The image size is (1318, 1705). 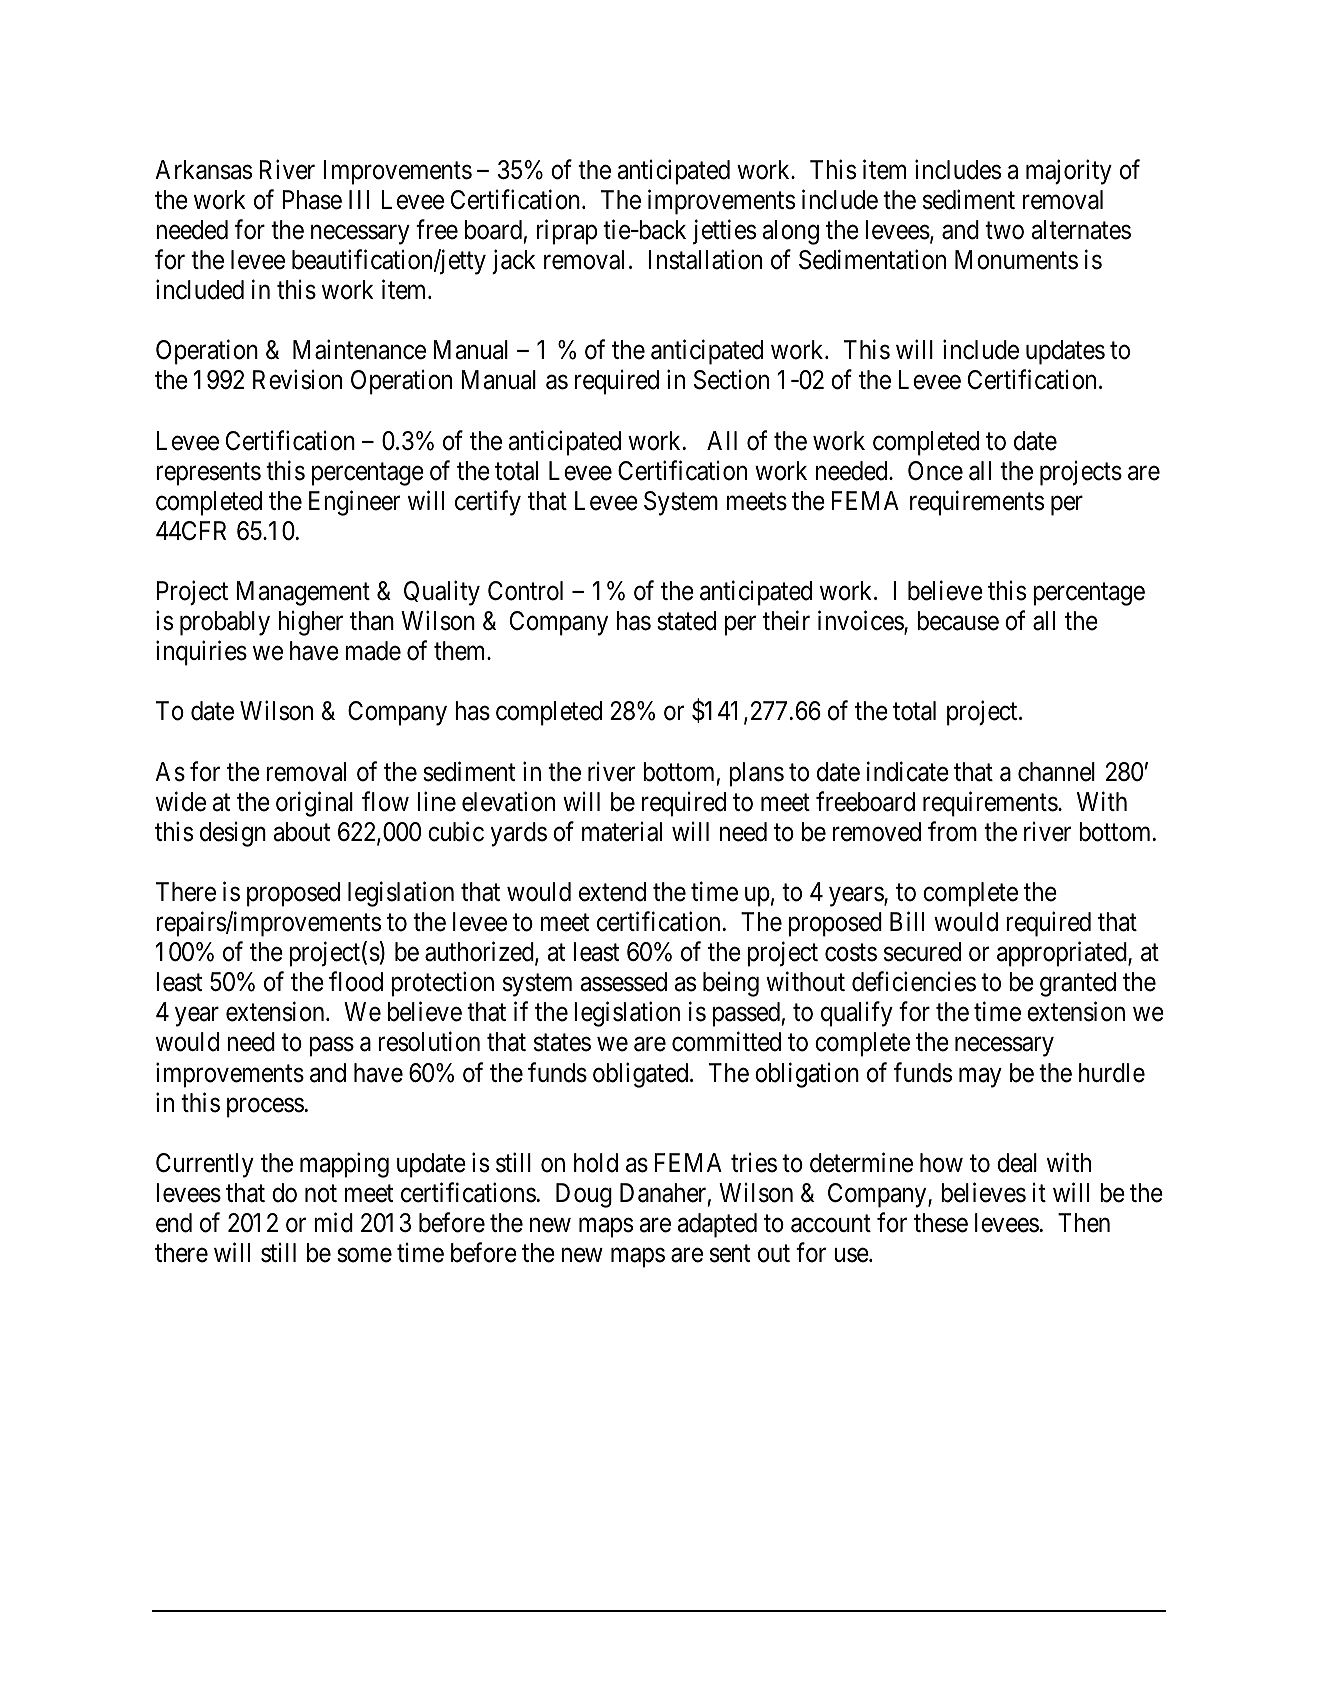 What do you see at coordinates (303, 593) in the document?
I see `Management` at bounding box center [303, 593].
